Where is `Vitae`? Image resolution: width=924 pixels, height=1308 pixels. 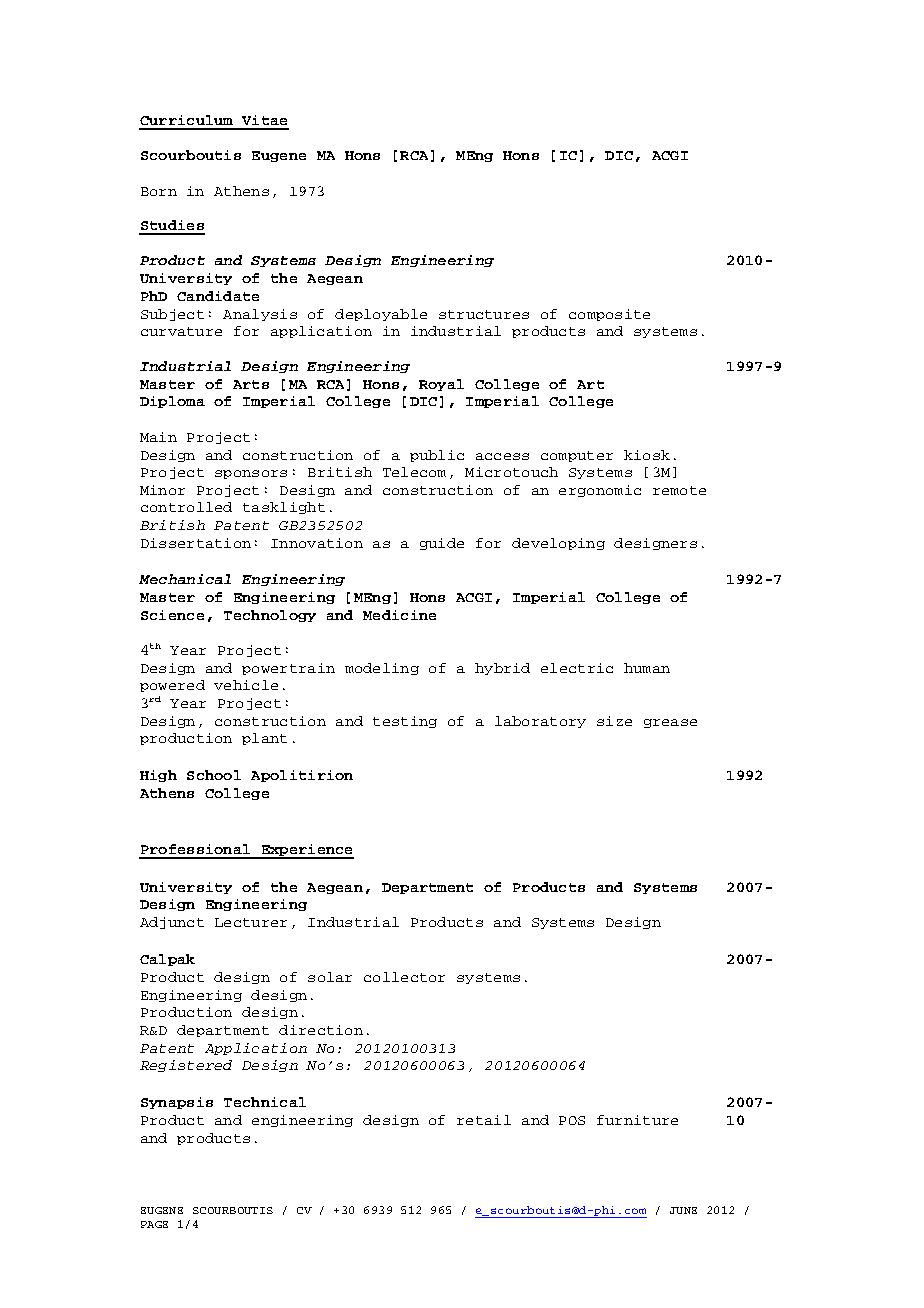
Vitae is located at coordinates (264, 120).
